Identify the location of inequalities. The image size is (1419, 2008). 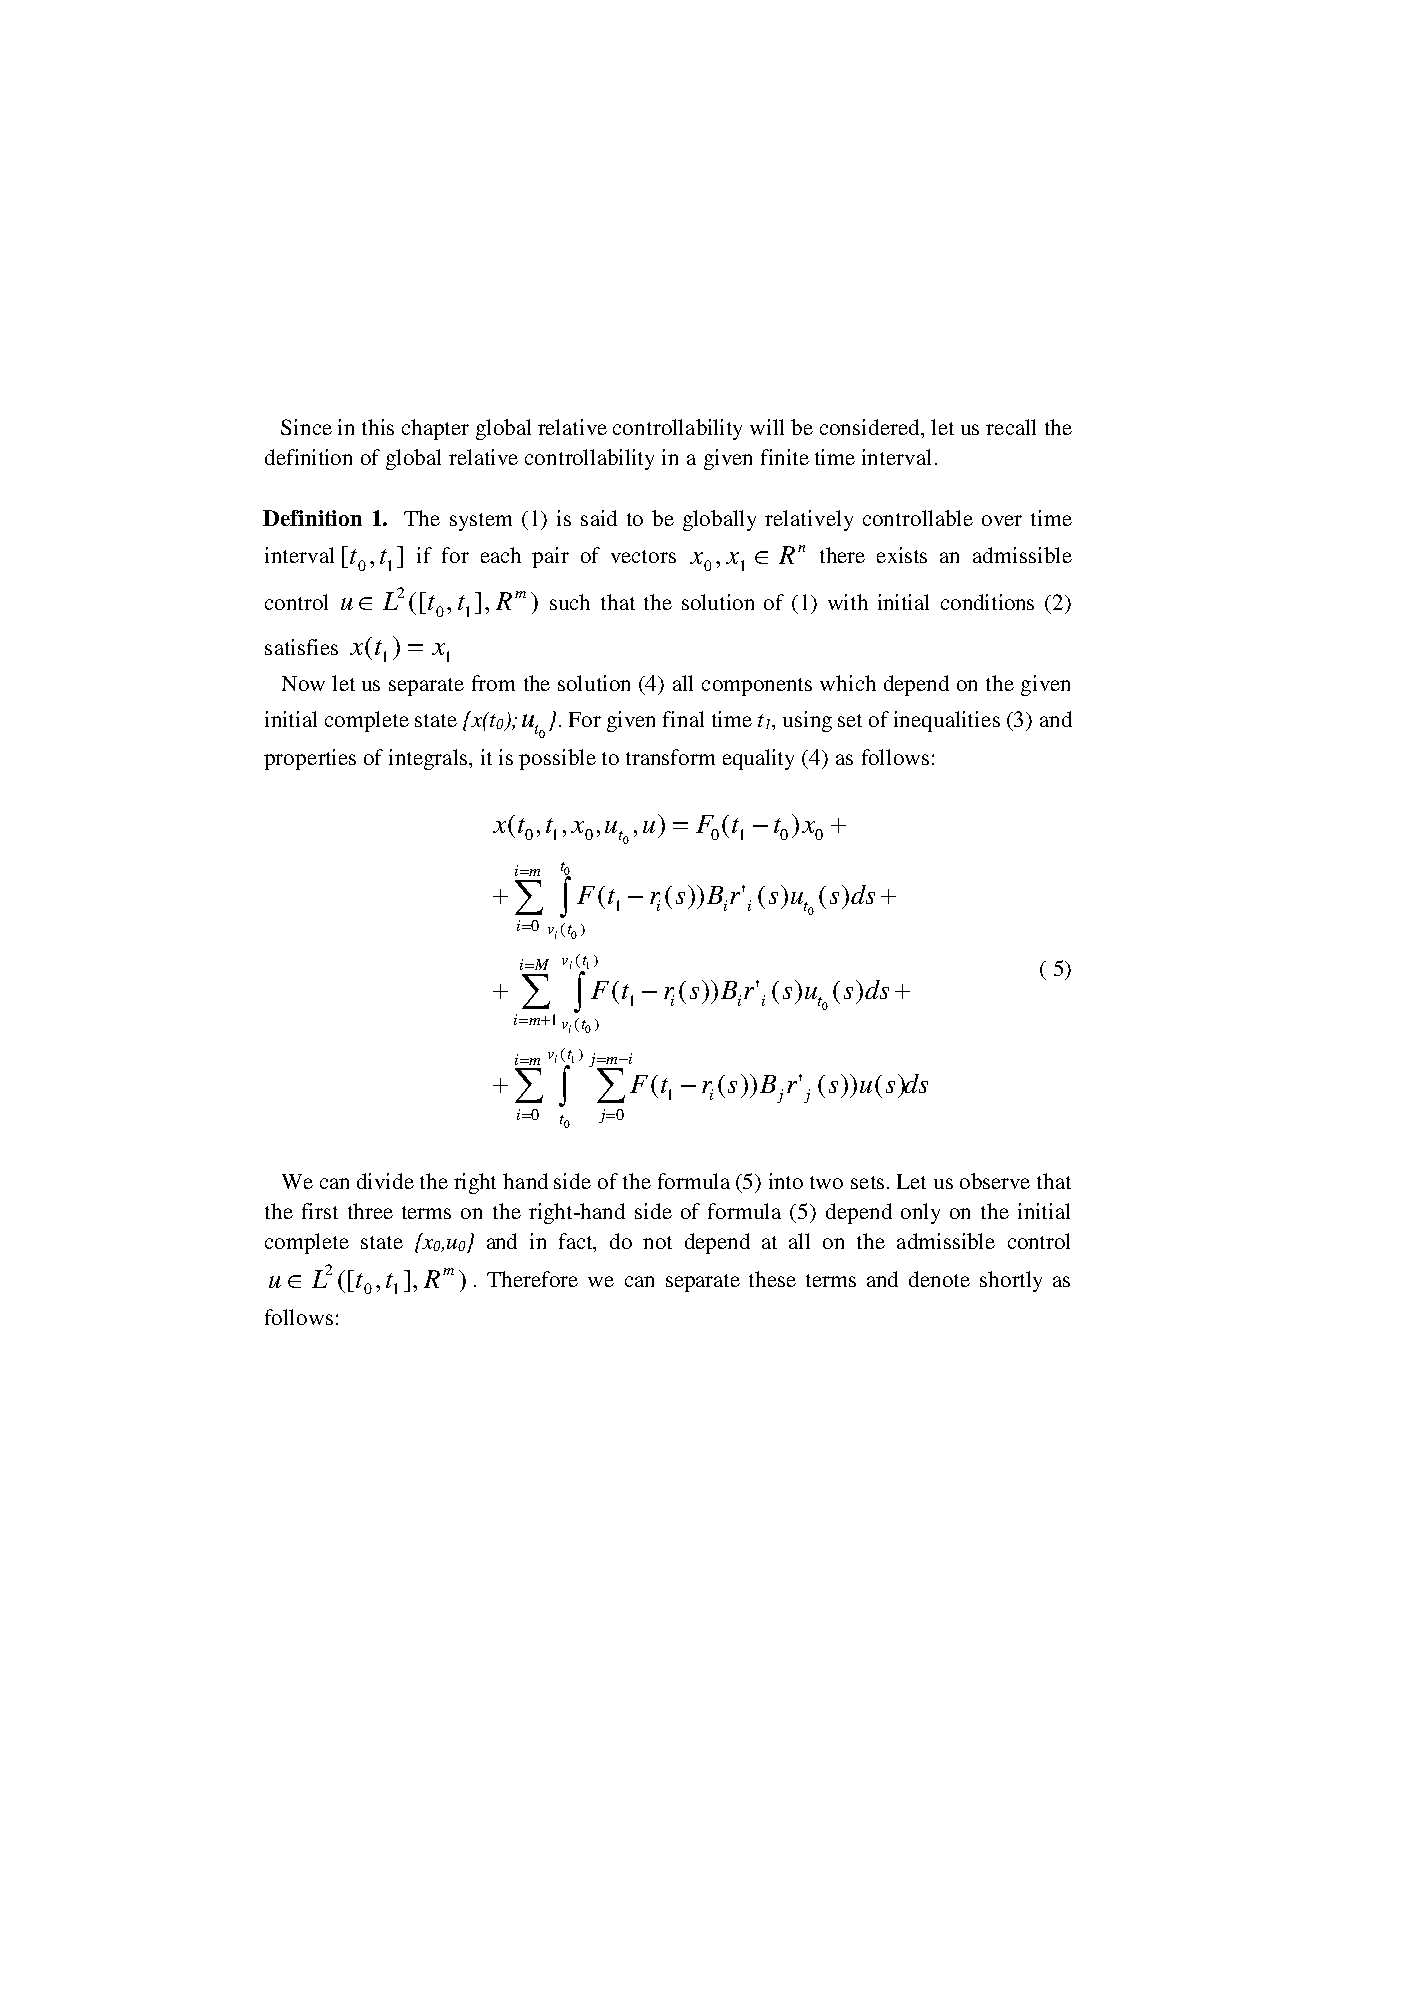
(947, 721).
